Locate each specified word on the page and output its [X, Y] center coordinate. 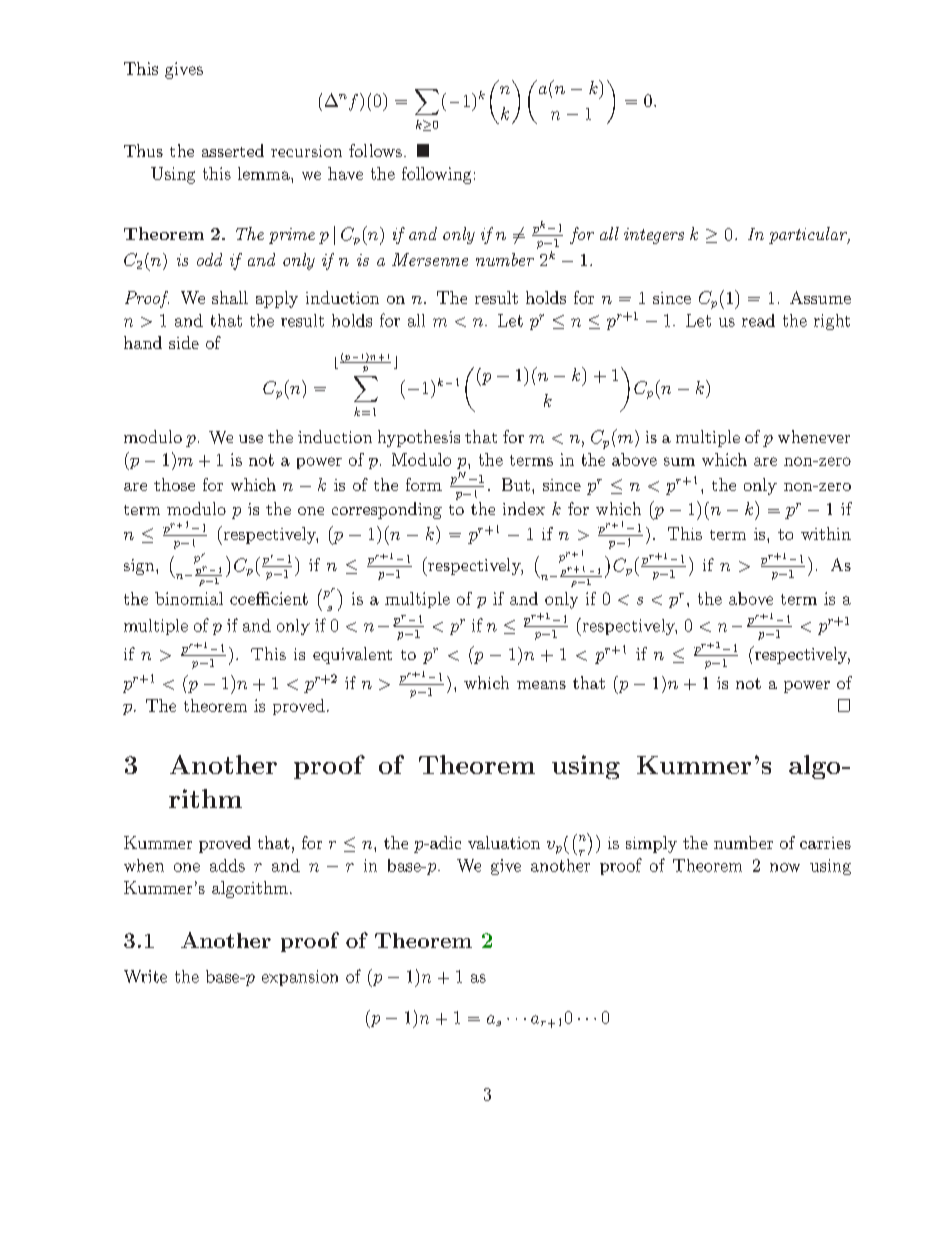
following [436, 175]
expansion [300, 978]
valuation [504, 842]
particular [809, 235]
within [826, 533]
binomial [189, 598]
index [524, 508]
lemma [265, 173]
